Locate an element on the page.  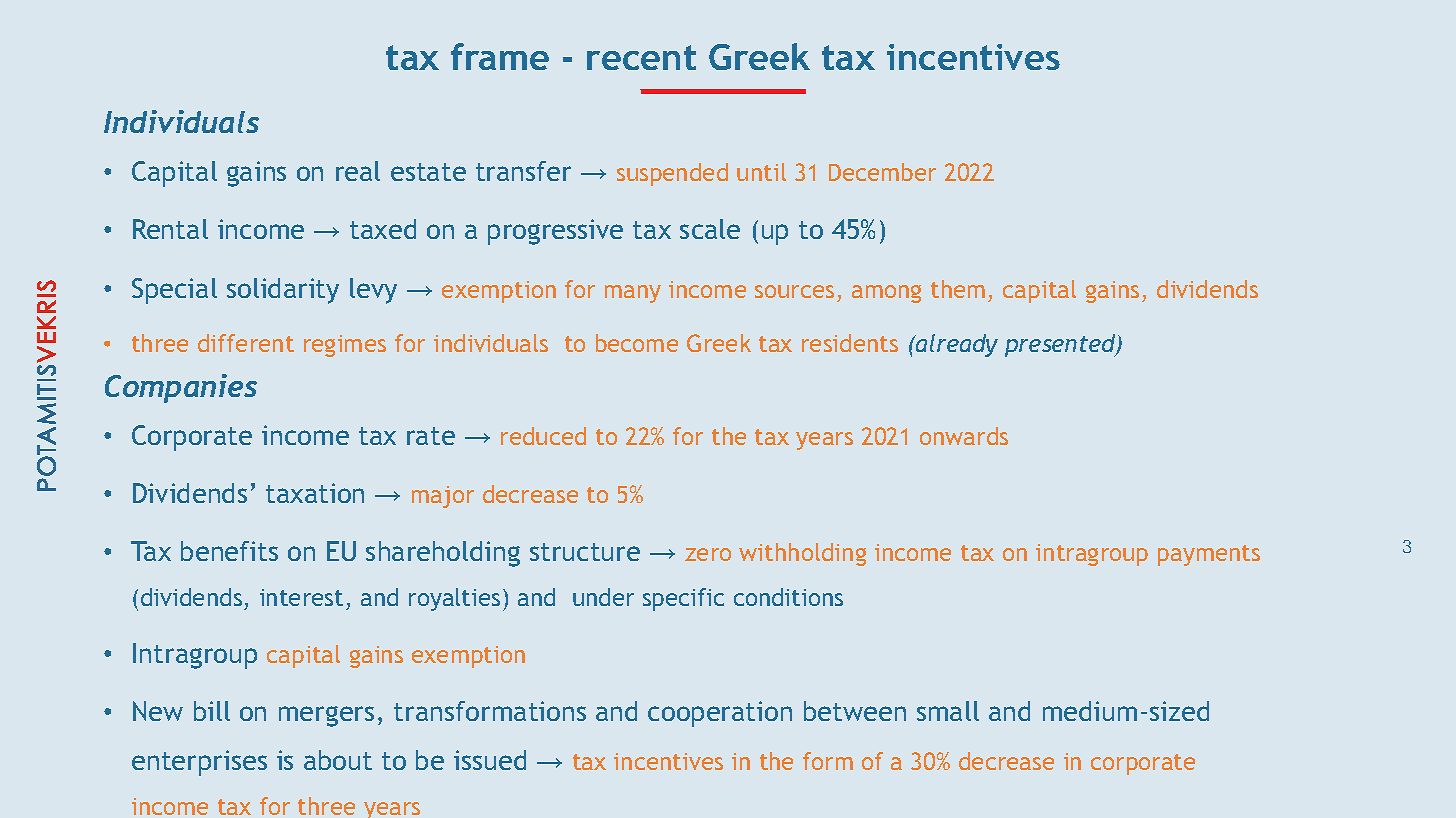
taxed is located at coordinates (383, 229).
